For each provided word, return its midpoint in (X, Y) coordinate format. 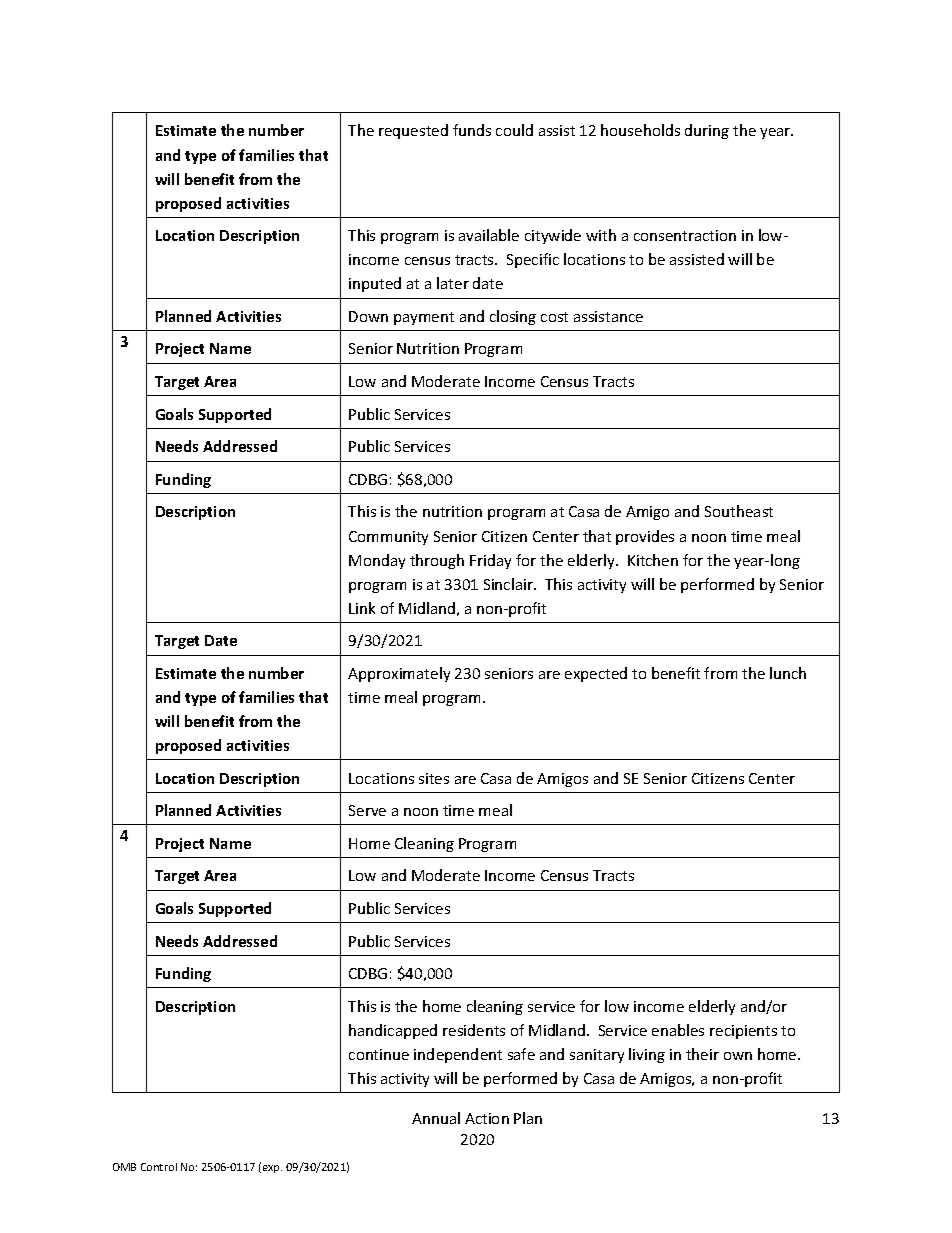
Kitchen (653, 560)
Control (159, 1167)
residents (474, 1030)
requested (413, 131)
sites (434, 778)
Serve (367, 810)
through (437, 561)
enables (678, 1030)
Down (368, 316)
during (707, 131)
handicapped (393, 1031)
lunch (788, 673)
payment (424, 318)
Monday (377, 561)
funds (472, 130)
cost (554, 317)
